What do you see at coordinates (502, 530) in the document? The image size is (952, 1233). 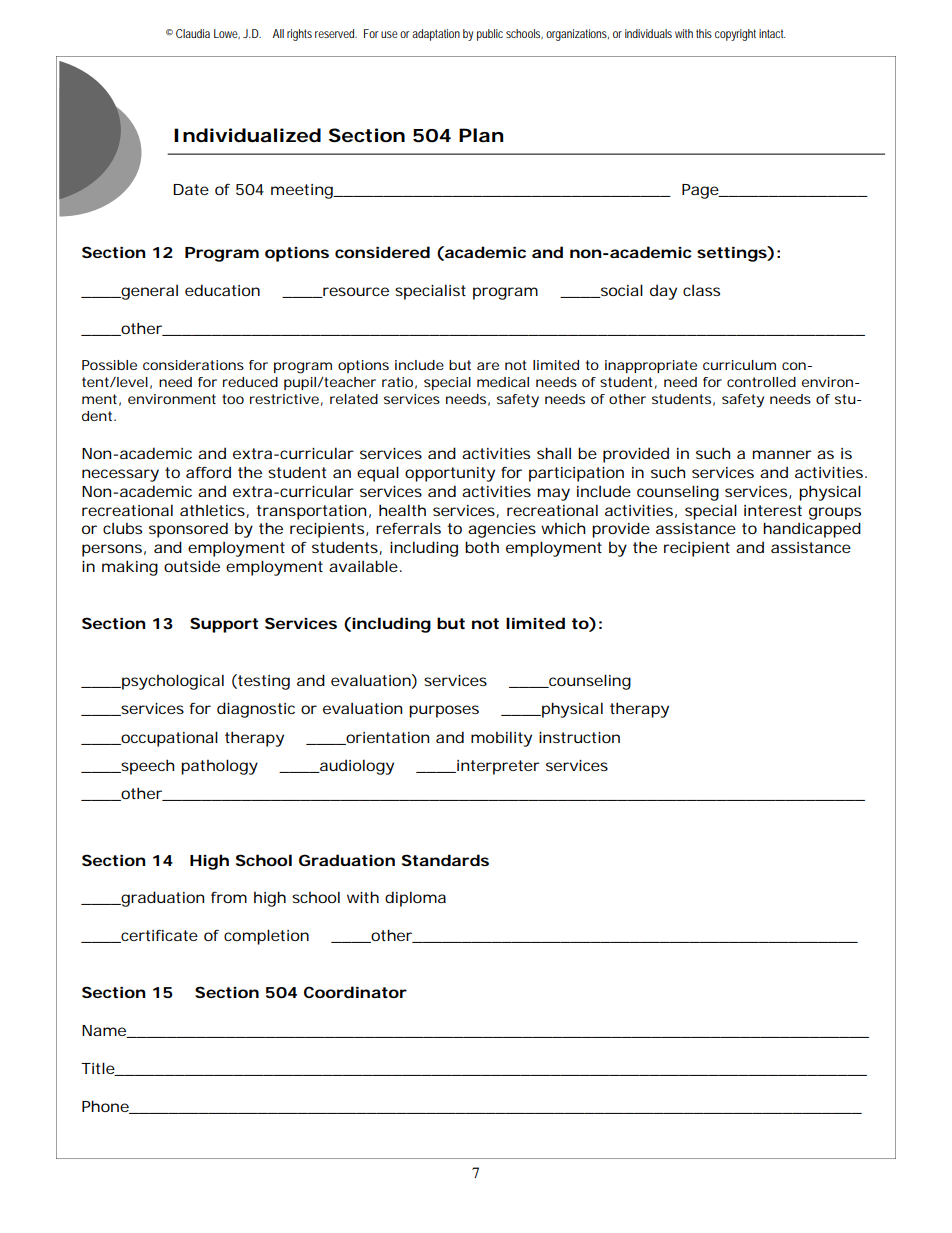 I see `agencies` at bounding box center [502, 530].
